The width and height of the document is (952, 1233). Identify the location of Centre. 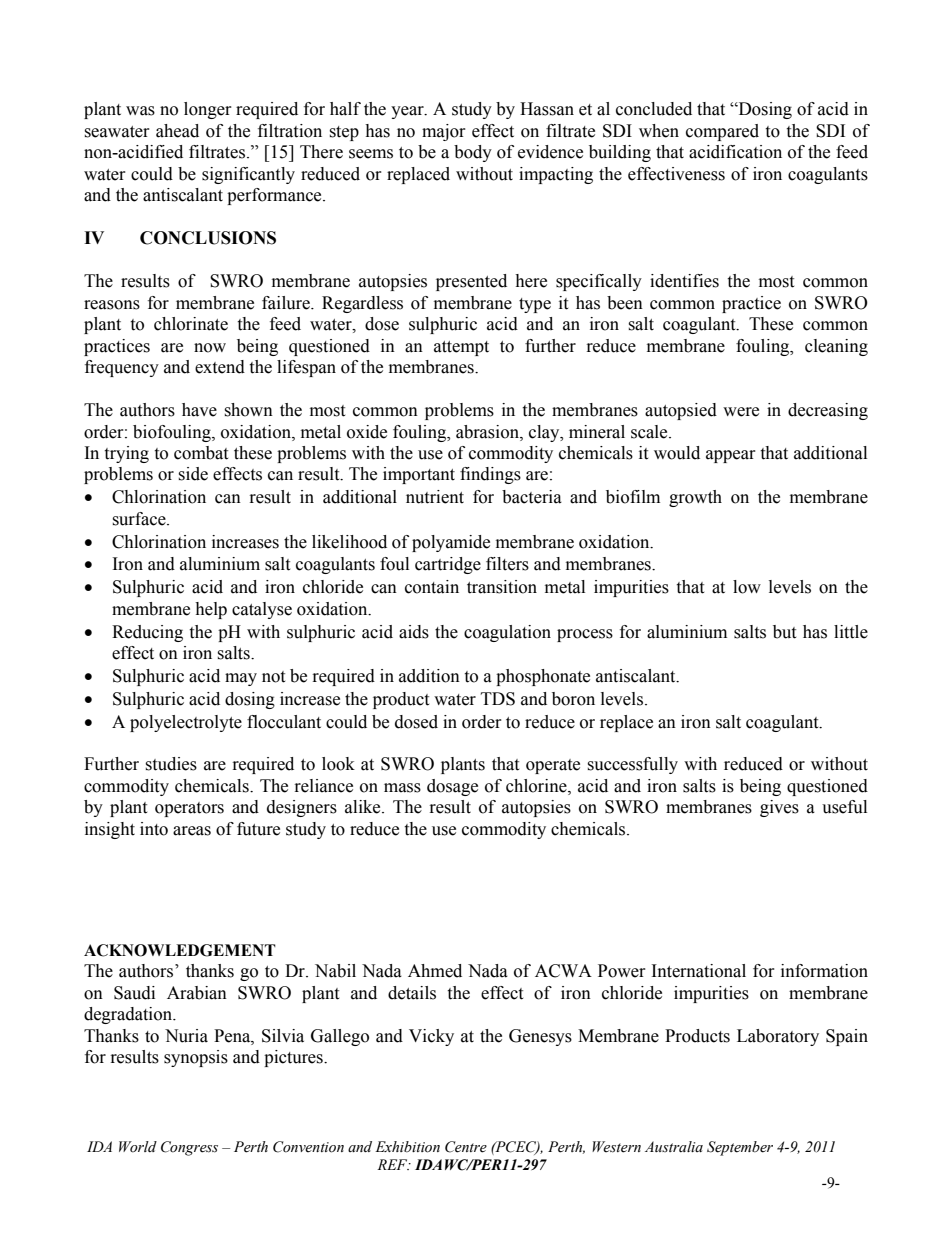
(466, 1147).
